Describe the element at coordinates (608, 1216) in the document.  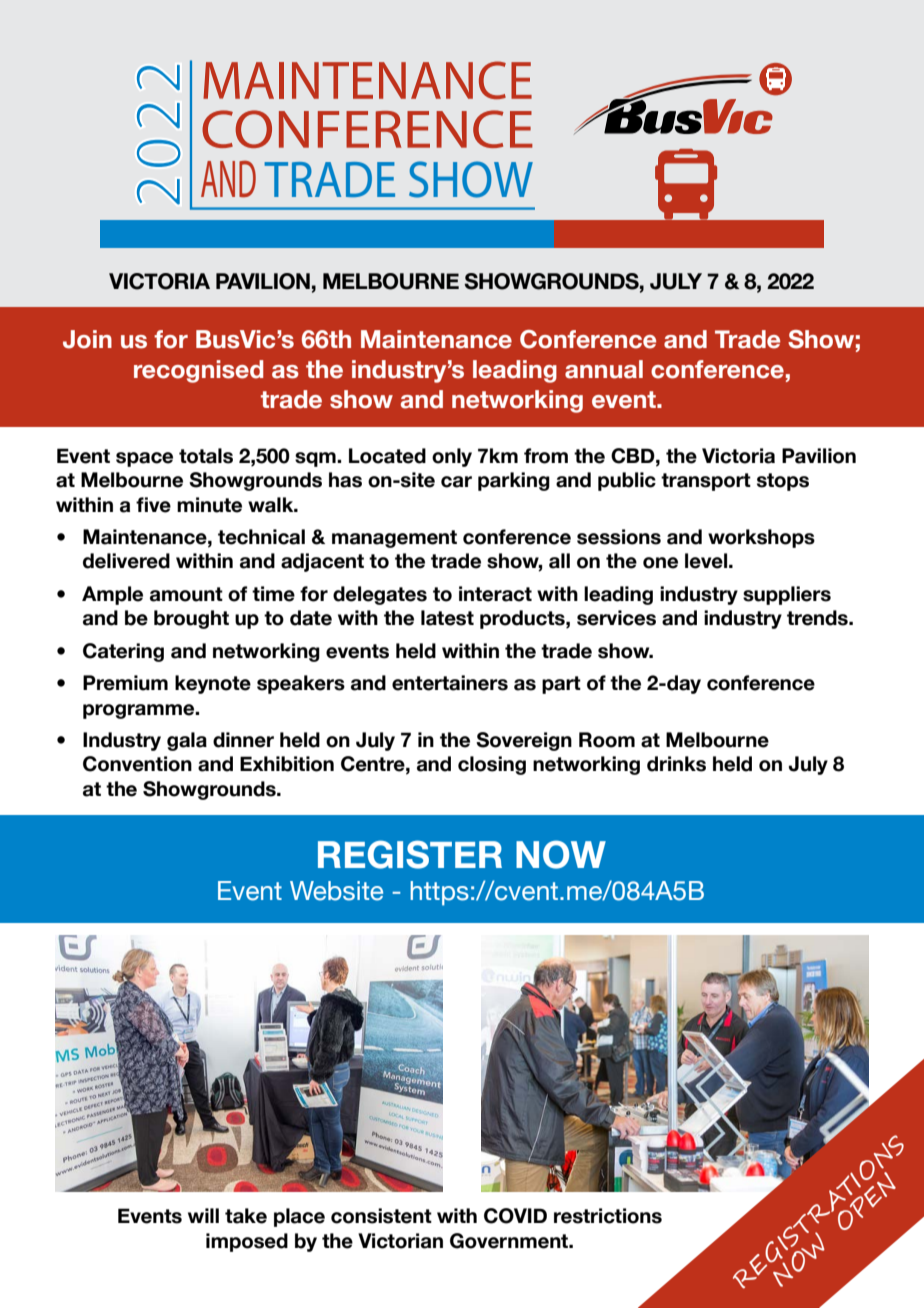
I see `restrictions` at that location.
